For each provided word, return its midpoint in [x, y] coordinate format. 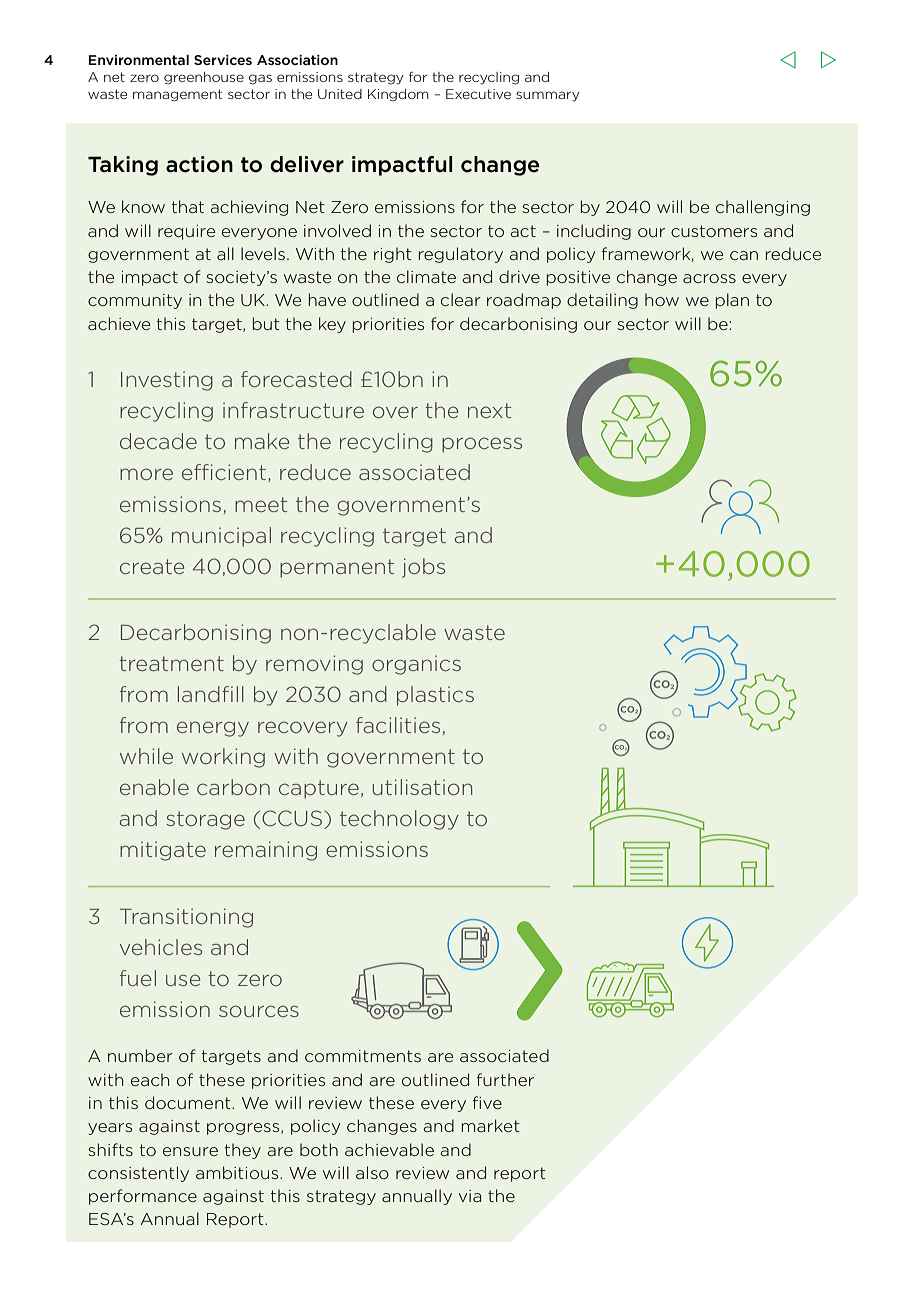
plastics [435, 696]
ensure [190, 1151]
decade [158, 441]
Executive [478, 94]
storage [205, 820]
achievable [389, 1149]
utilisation [422, 787]
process [482, 445]
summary [547, 96]
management [177, 95]
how [662, 299]
